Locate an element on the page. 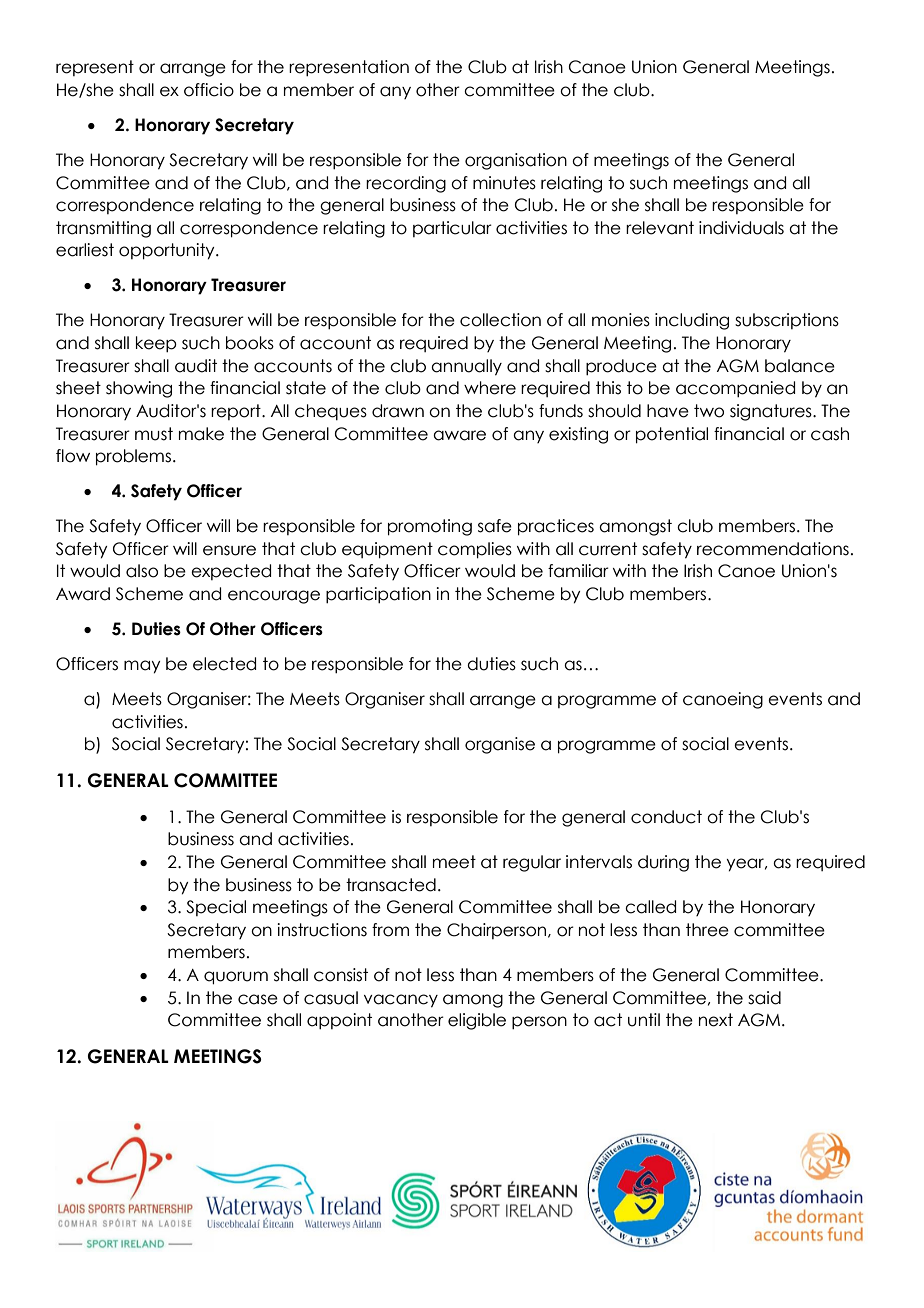 This page has width=924, height=1308. regular is located at coordinates (532, 863).
